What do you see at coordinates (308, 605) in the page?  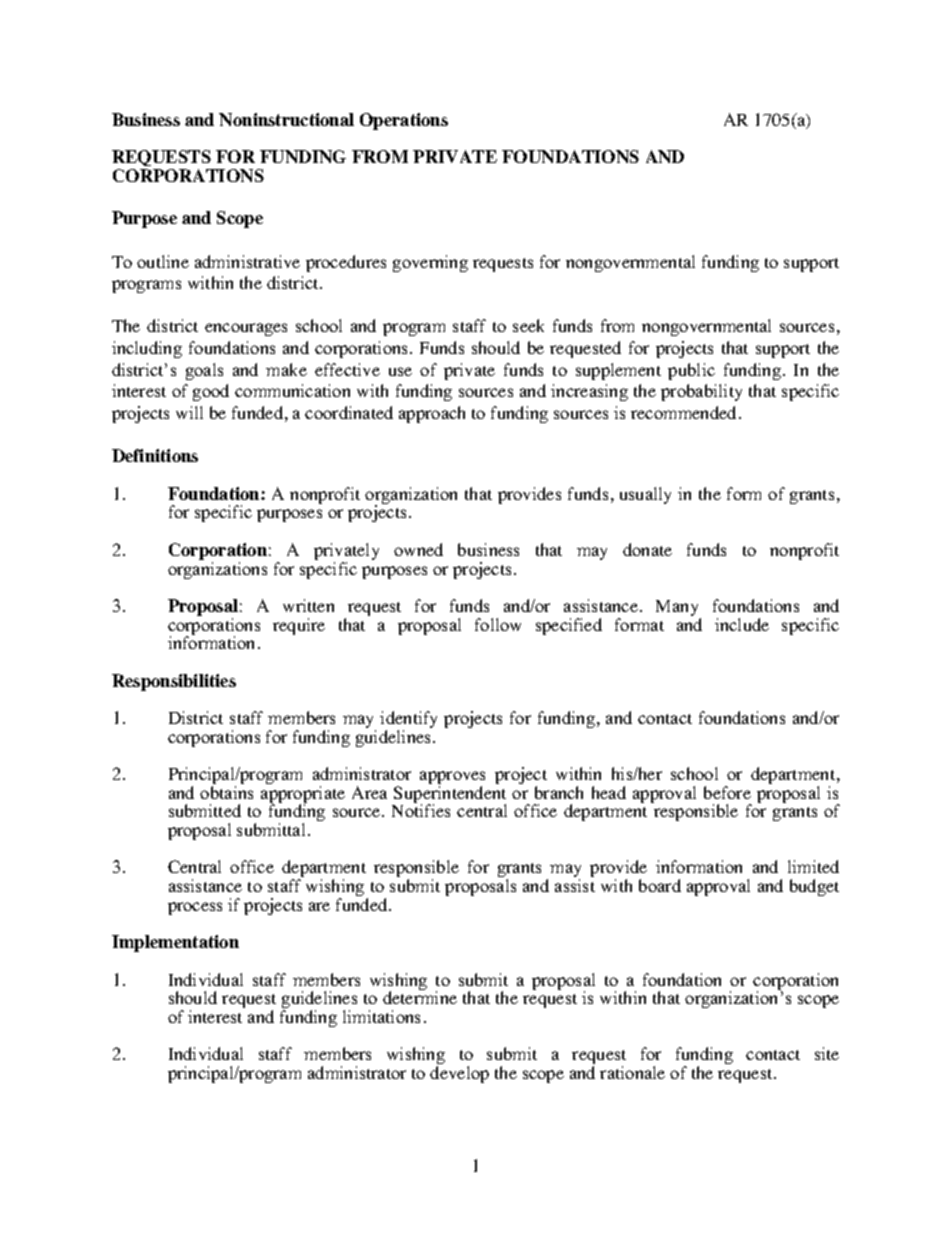 I see `written` at bounding box center [308, 605].
